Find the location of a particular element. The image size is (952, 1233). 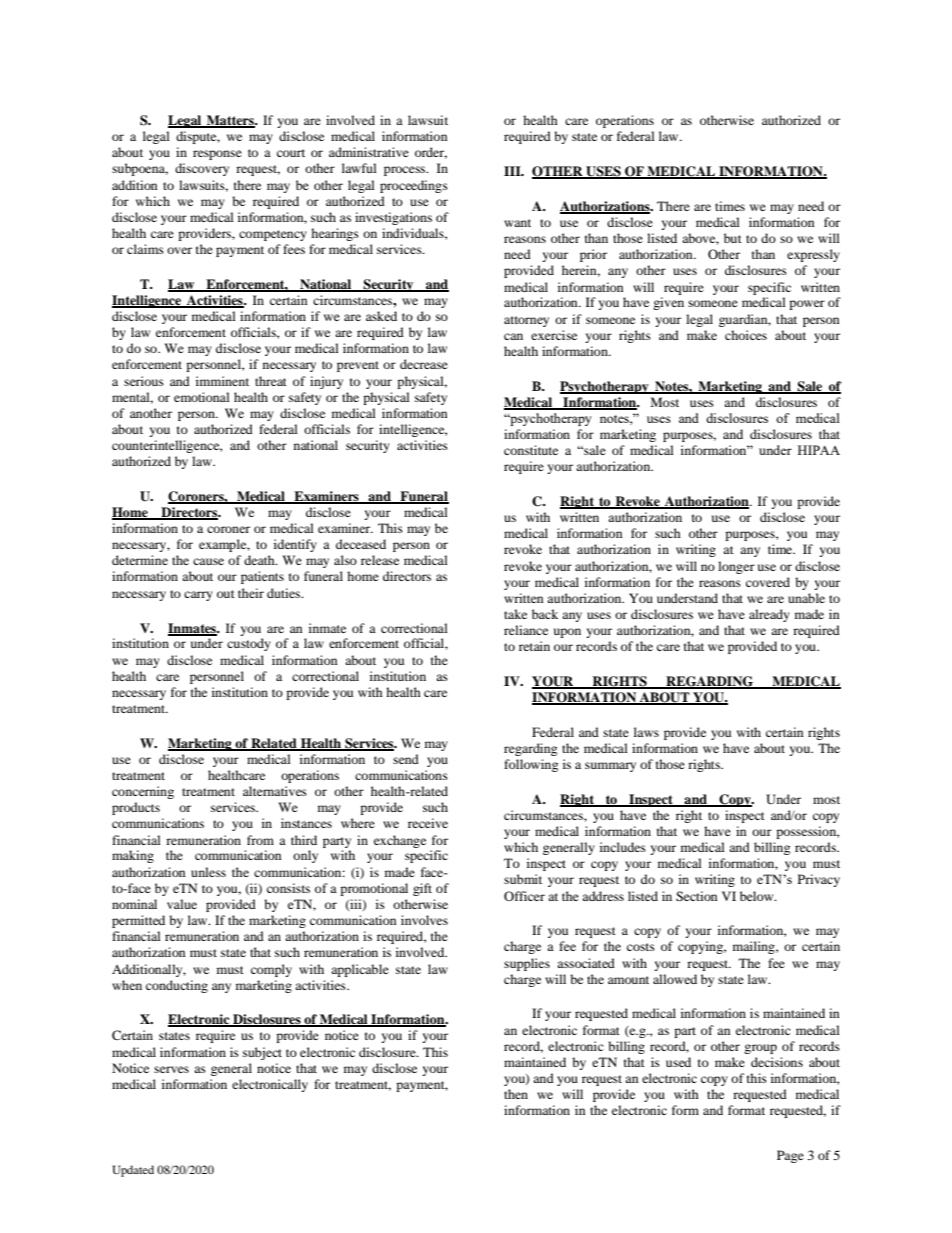

then is located at coordinates (516, 1094).
